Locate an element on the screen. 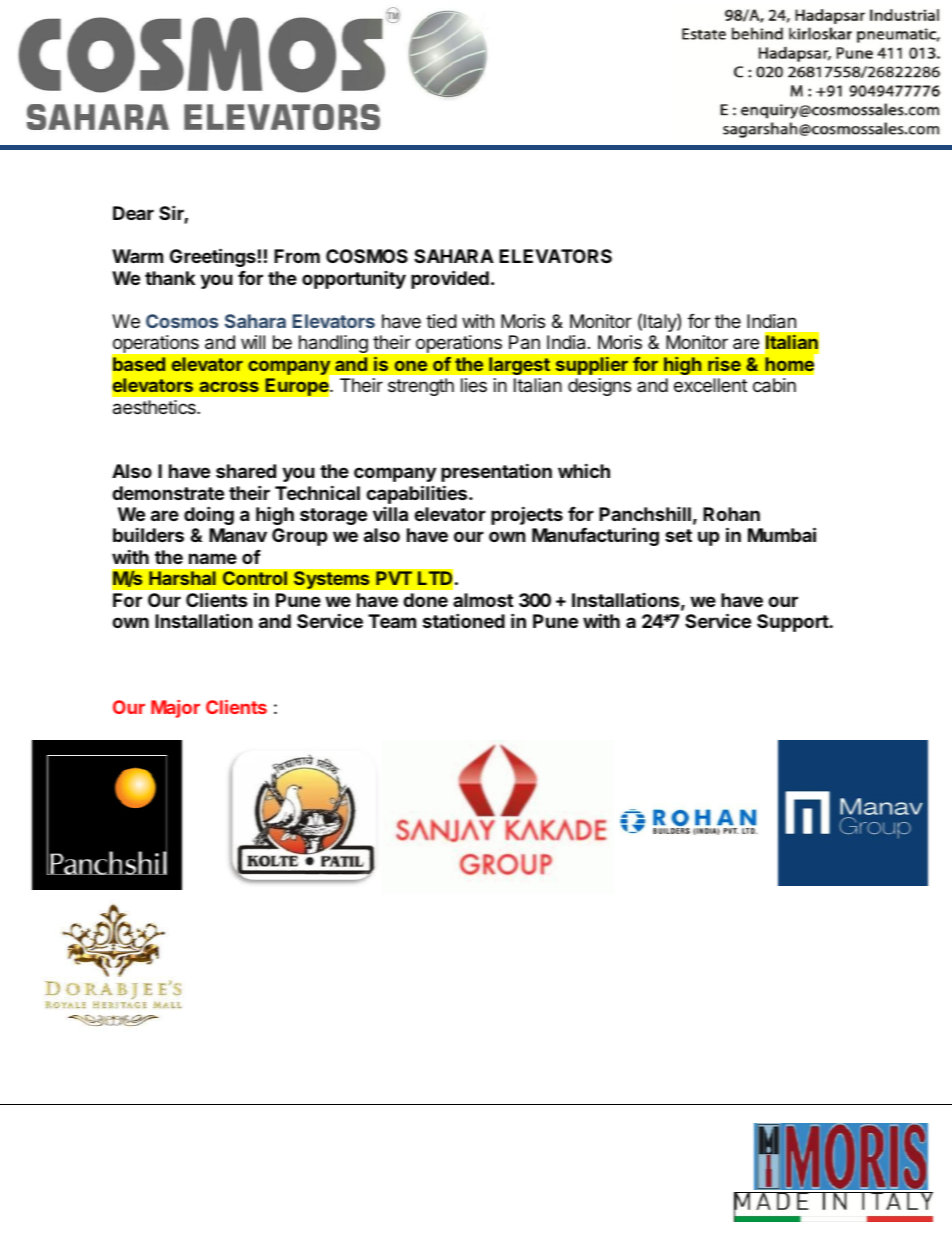 This screenshot has height=1233, width=952. which is located at coordinates (584, 470).
